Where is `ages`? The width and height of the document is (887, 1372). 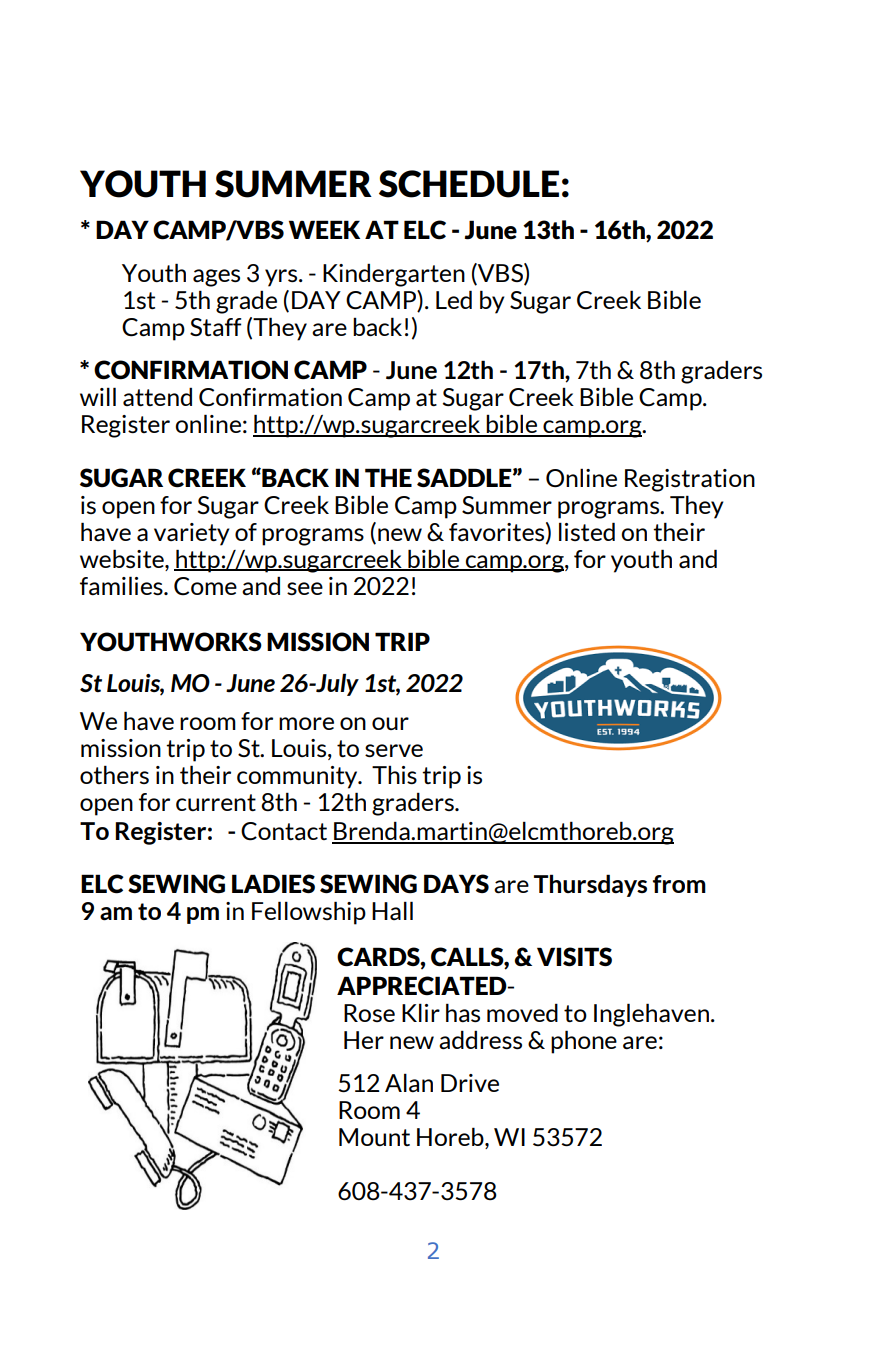
ages is located at coordinates (216, 278).
